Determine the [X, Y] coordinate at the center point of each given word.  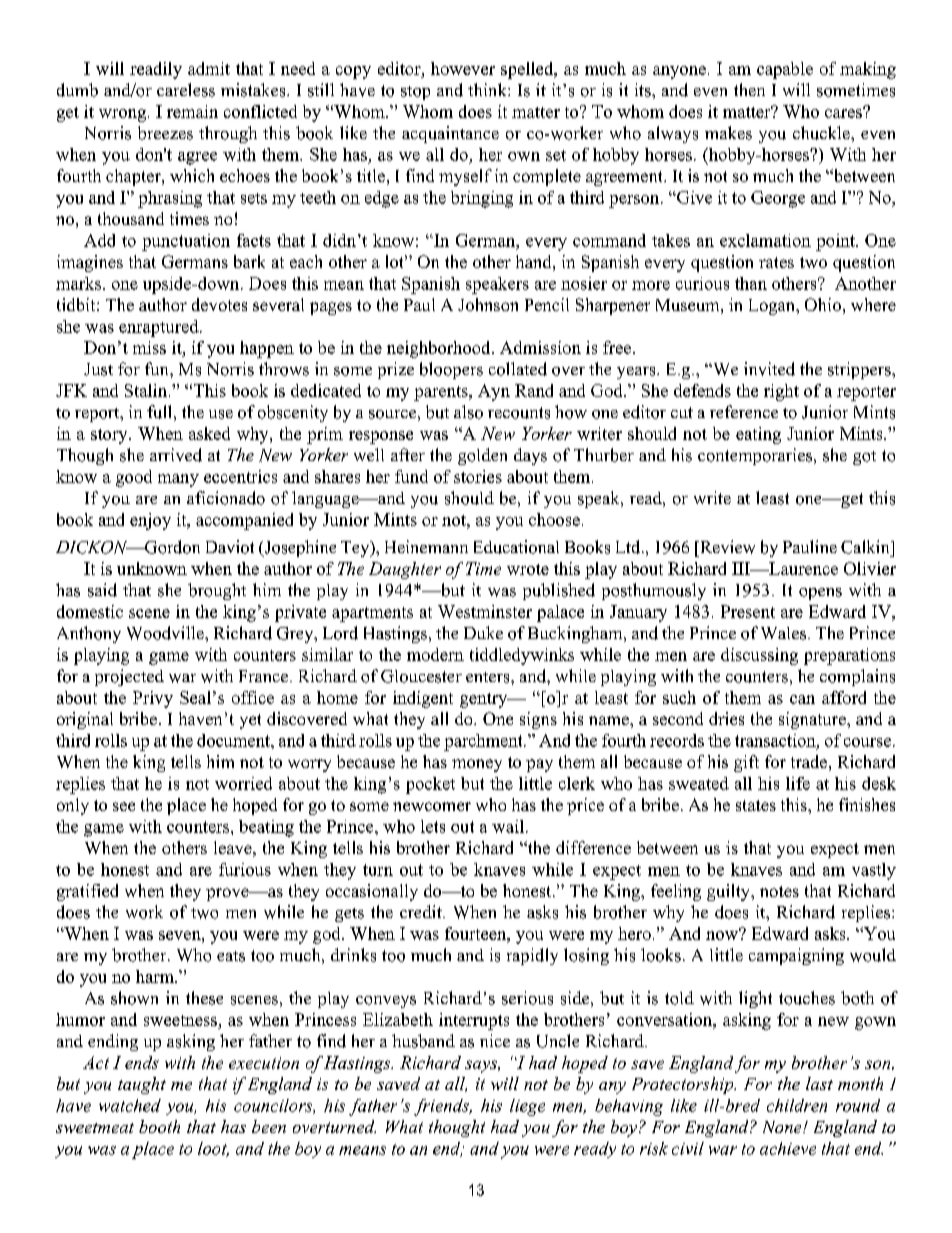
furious [245, 869]
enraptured [160, 328]
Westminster [485, 611]
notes [779, 891]
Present [748, 611]
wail [508, 826]
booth [159, 1126]
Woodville [166, 633]
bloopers [451, 370]
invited [769, 369]
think [488, 89]
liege [527, 1107]
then [749, 89]
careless [186, 90]
